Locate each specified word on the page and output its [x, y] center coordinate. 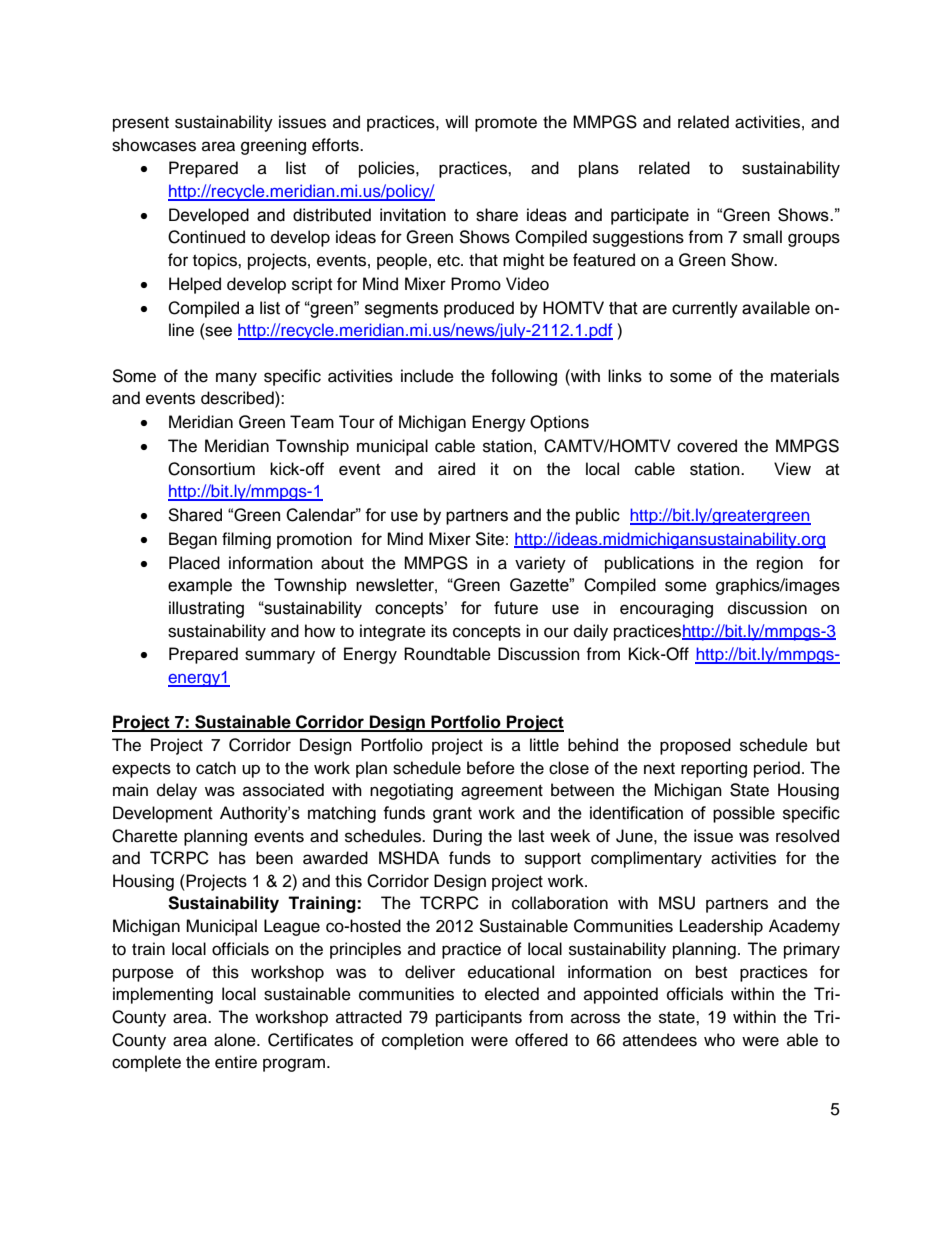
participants [479, 1018]
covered [707, 446]
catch [216, 768]
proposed [695, 746]
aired [456, 469]
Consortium [211, 469]
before [491, 768]
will [456, 121]
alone [236, 1040]
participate [650, 216]
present [141, 124]
